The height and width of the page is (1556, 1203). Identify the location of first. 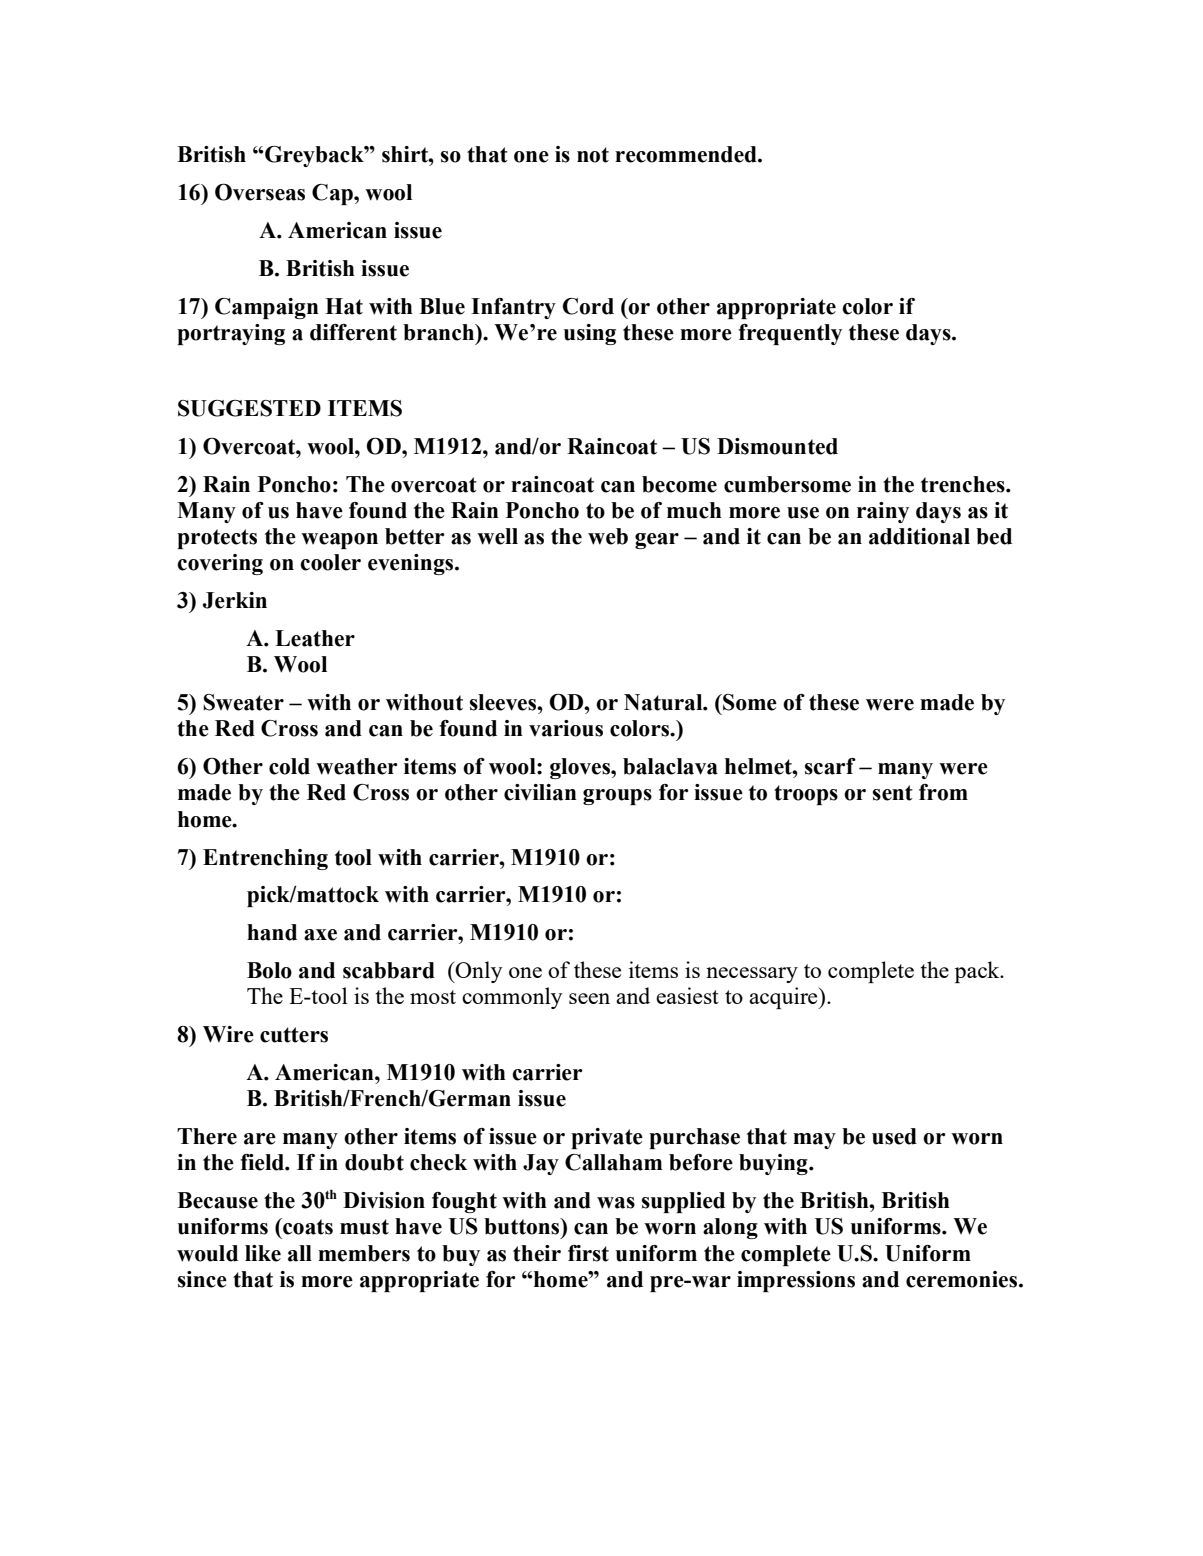
(588, 1253).
